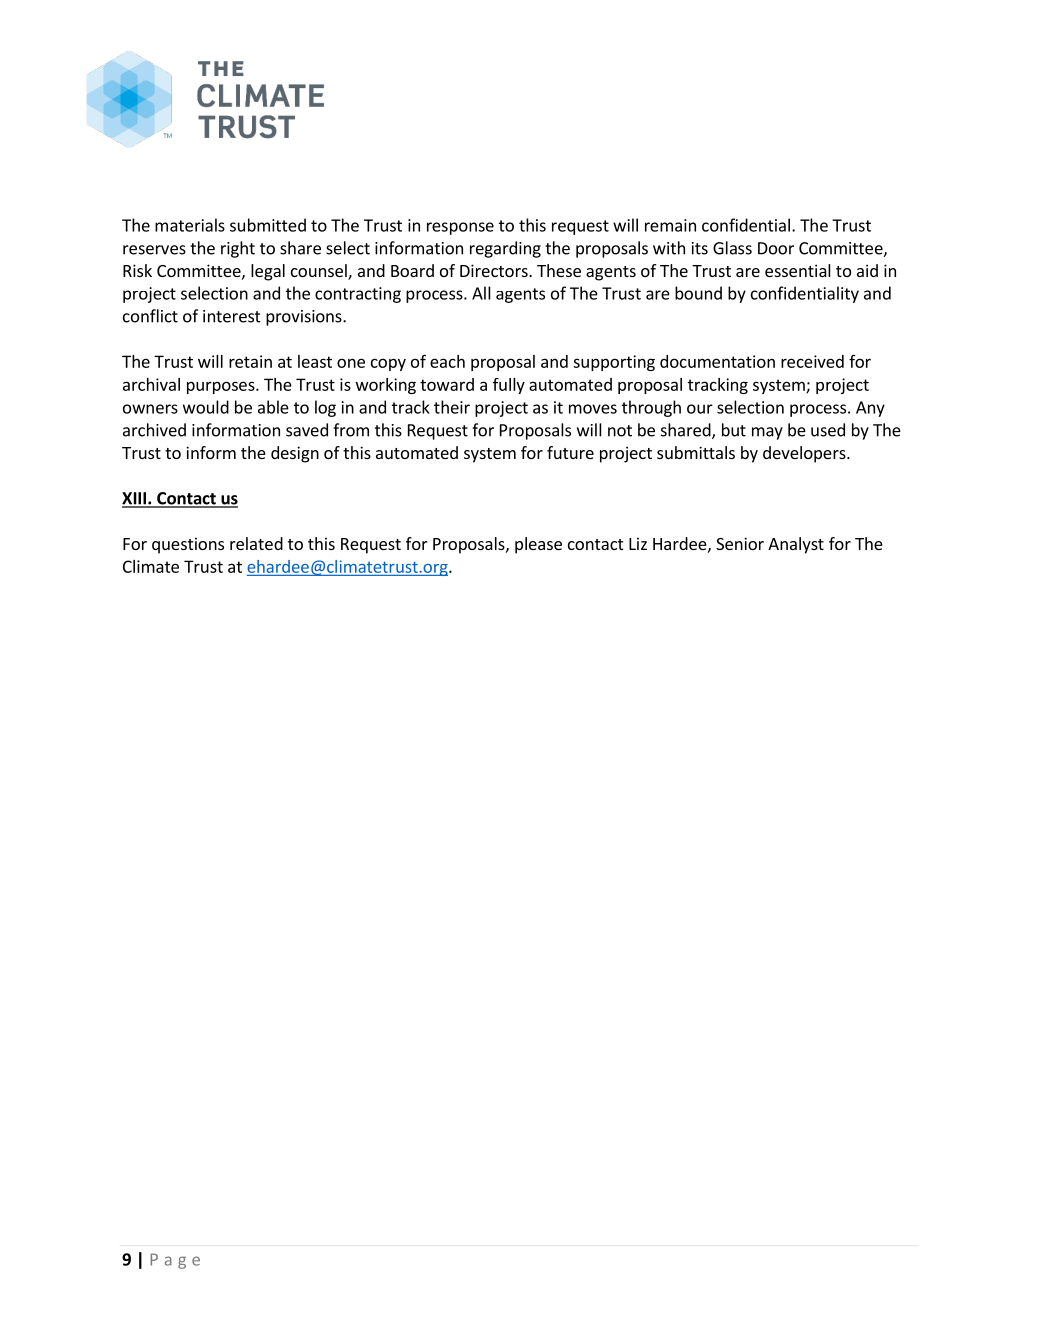 The width and height of the screenshot is (1037, 1342). What do you see at coordinates (190, 225) in the screenshot?
I see `materials` at bounding box center [190, 225].
